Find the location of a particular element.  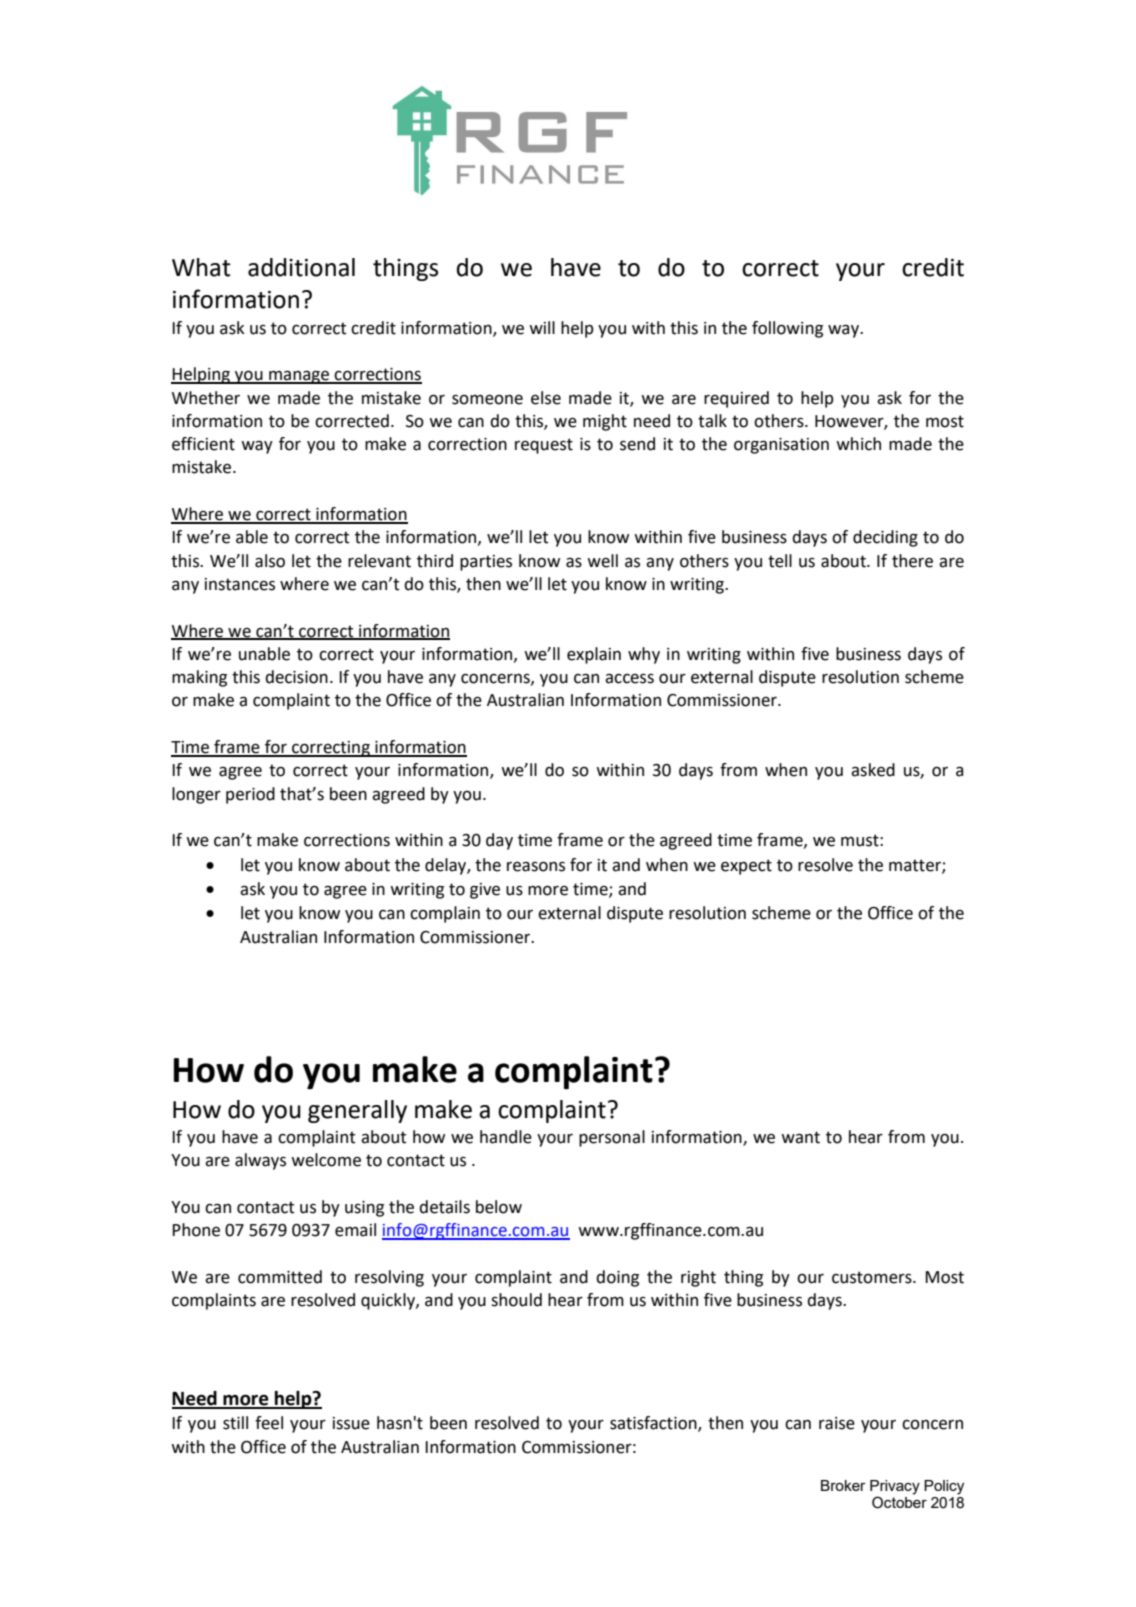

feel is located at coordinates (269, 1423).
